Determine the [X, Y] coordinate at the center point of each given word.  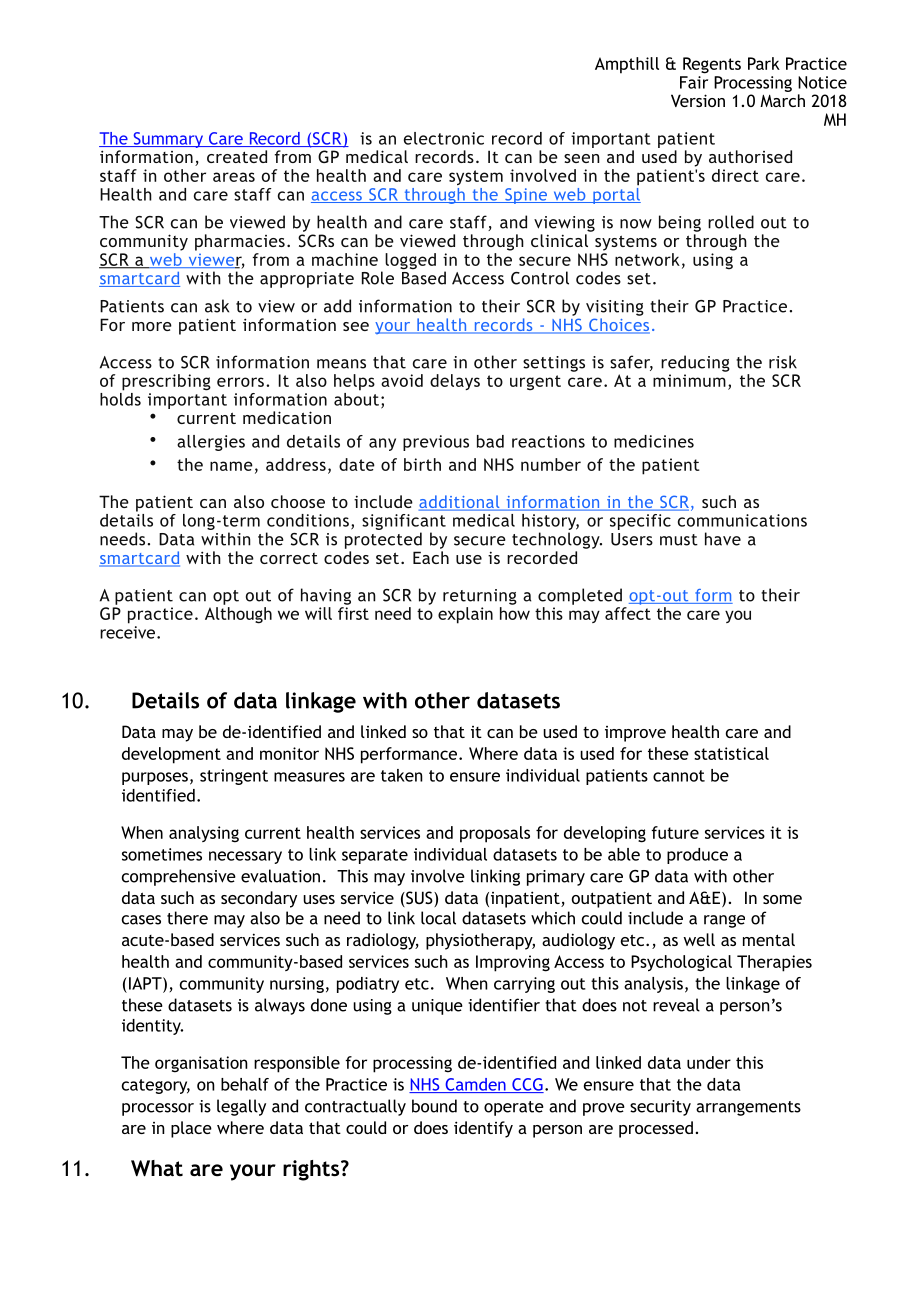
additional [460, 503]
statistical [731, 753]
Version [698, 100]
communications [742, 520]
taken [402, 775]
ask [217, 306]
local [438, 918]
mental [769, 939]
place [191, 1129]
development [171, 755]
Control [540, 278]
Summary [168, 140]
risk [783, 362]
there [187, 918]
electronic [444, 138]
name [231, 466]
